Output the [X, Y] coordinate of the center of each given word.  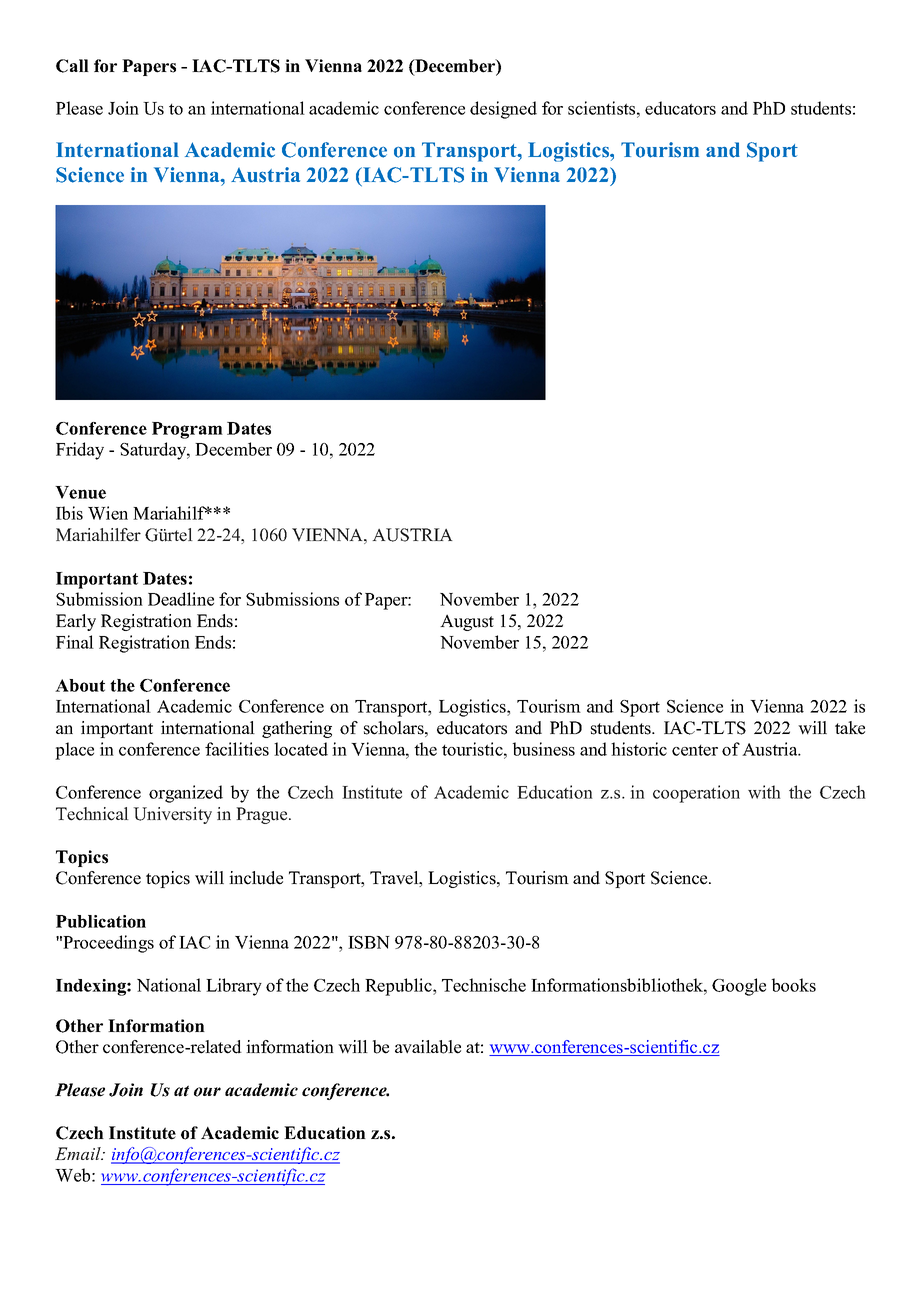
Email [79, 1153]
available [428, 1047]
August [467, 622]
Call [72, 66]
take [850, 728]
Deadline [181, 599]
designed [503, 110]
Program [187, 430]
